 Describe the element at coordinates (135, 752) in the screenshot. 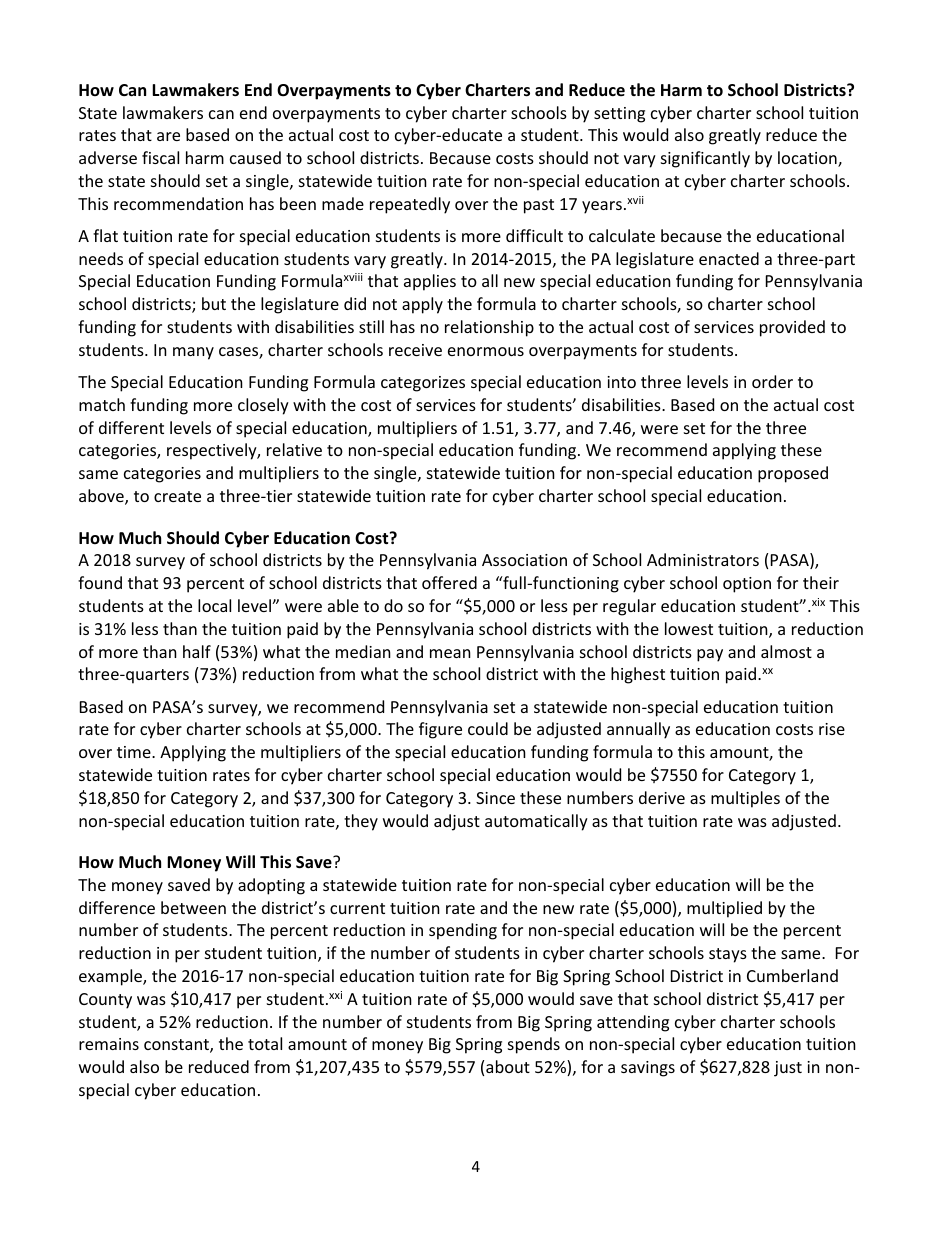

I see `time` at that location.
